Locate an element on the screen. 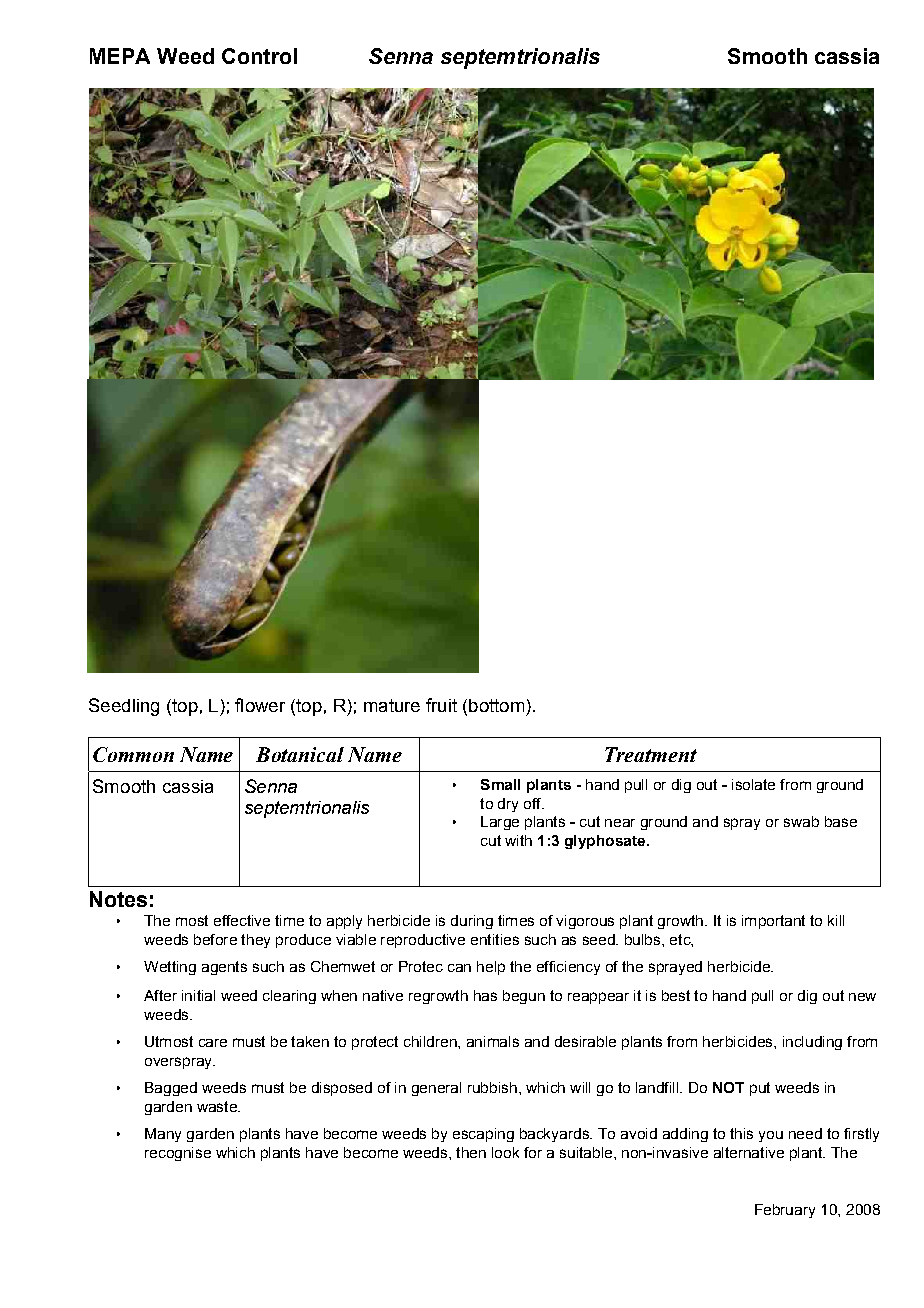  Control is located at coordinates (259, 56).
